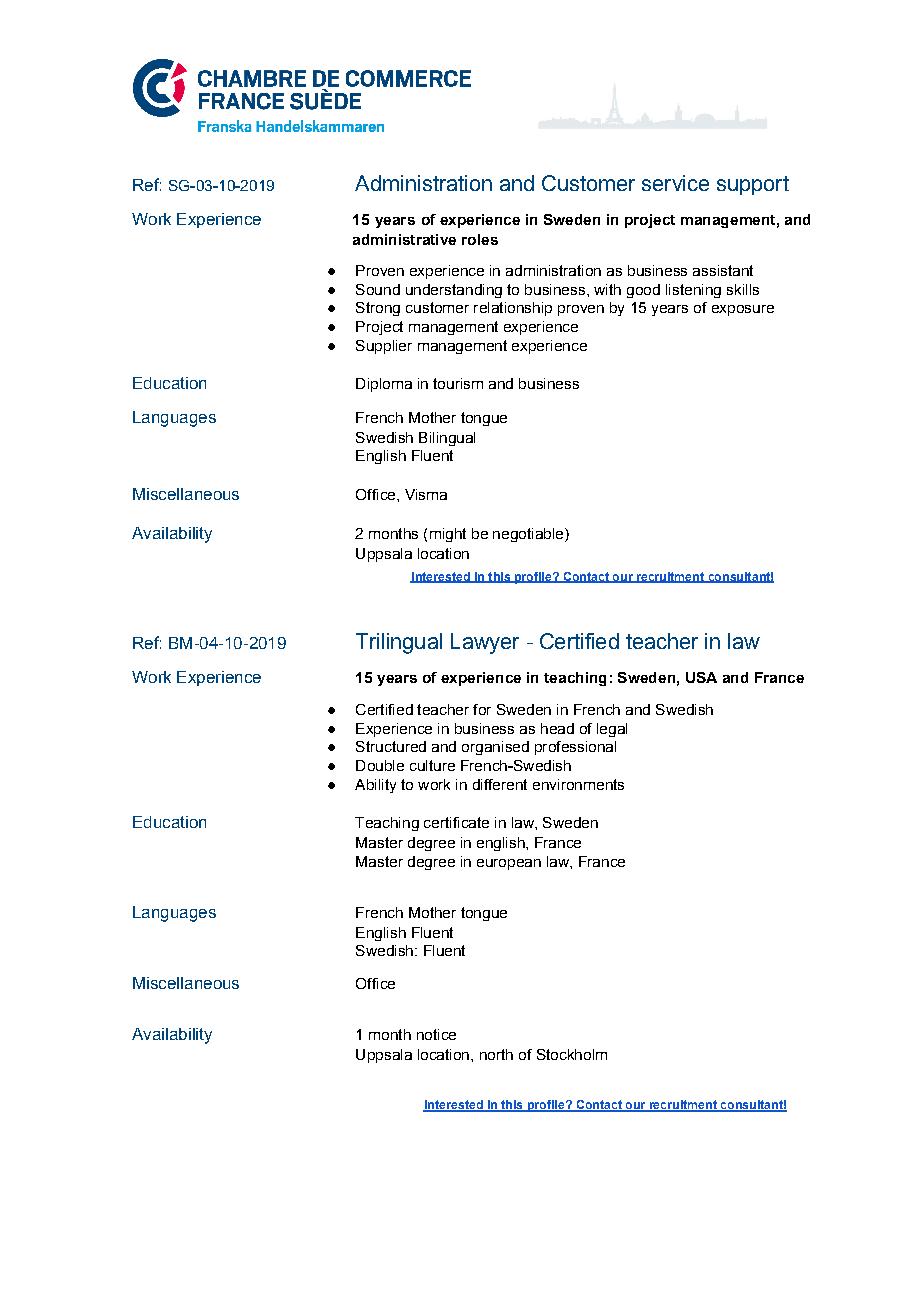  What do you see at coordinates (529, 535) in the image?
I see `negotiable` at bounding box center [529, 535].
